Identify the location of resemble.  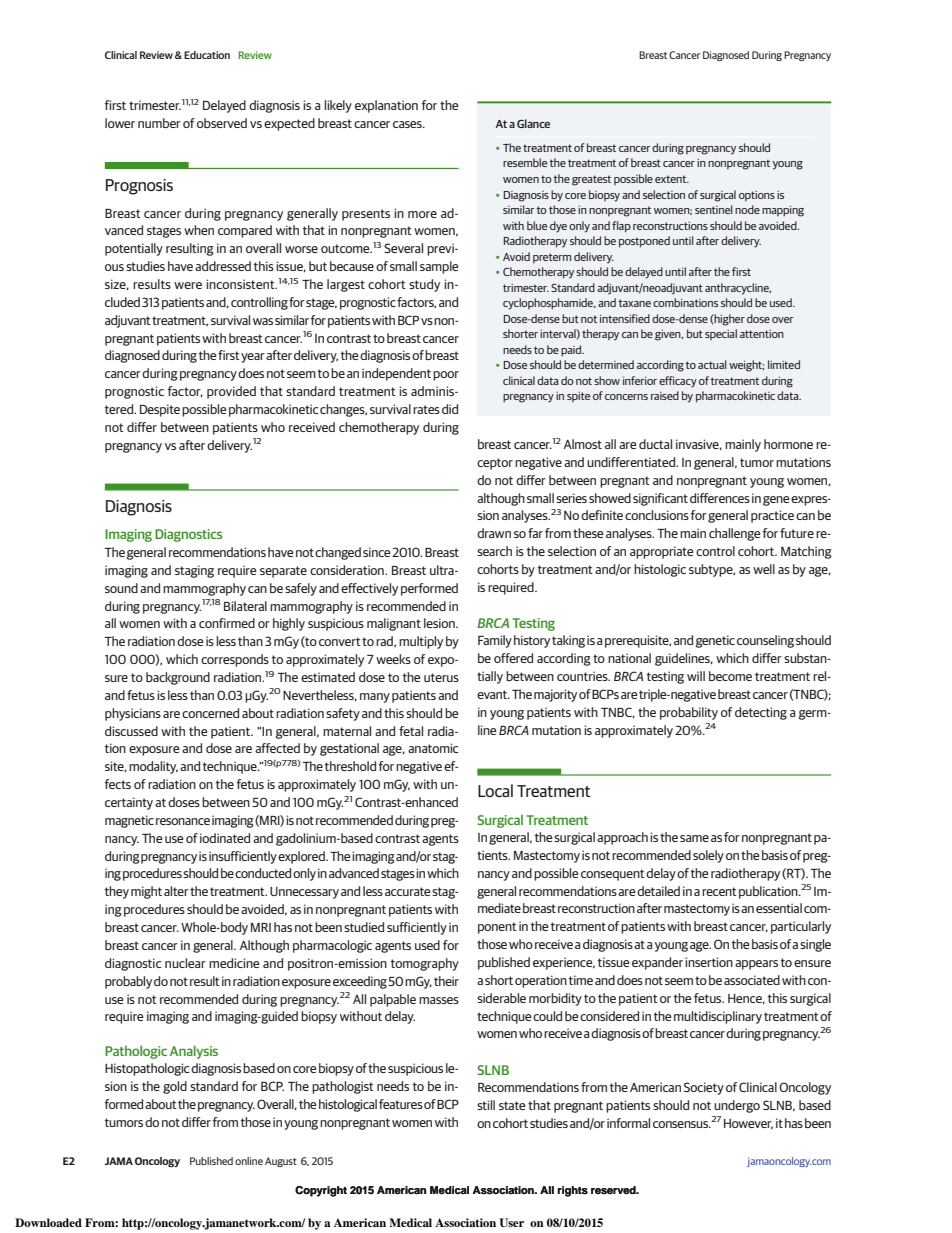
(525, 162).
